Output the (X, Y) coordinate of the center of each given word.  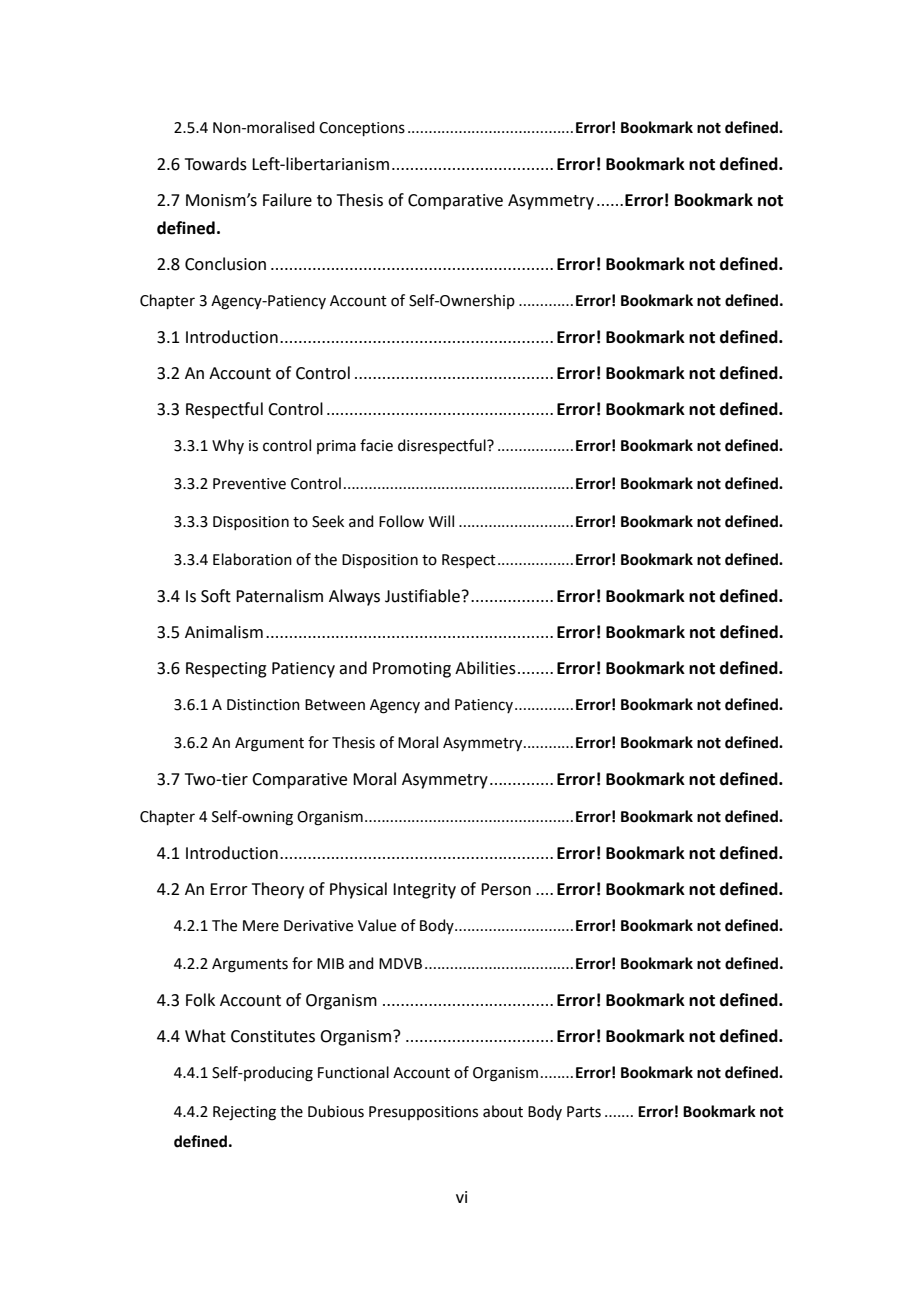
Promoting (412, 670)
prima (336, 447)
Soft (216, 596)
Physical (358, 890)
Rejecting (244, 1113)
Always (354, 597)
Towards (216, 164)
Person (506, 889)
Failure (287, 200)
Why (228, 446)
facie (376, 445)
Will (441, 521)
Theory (278, 890)
